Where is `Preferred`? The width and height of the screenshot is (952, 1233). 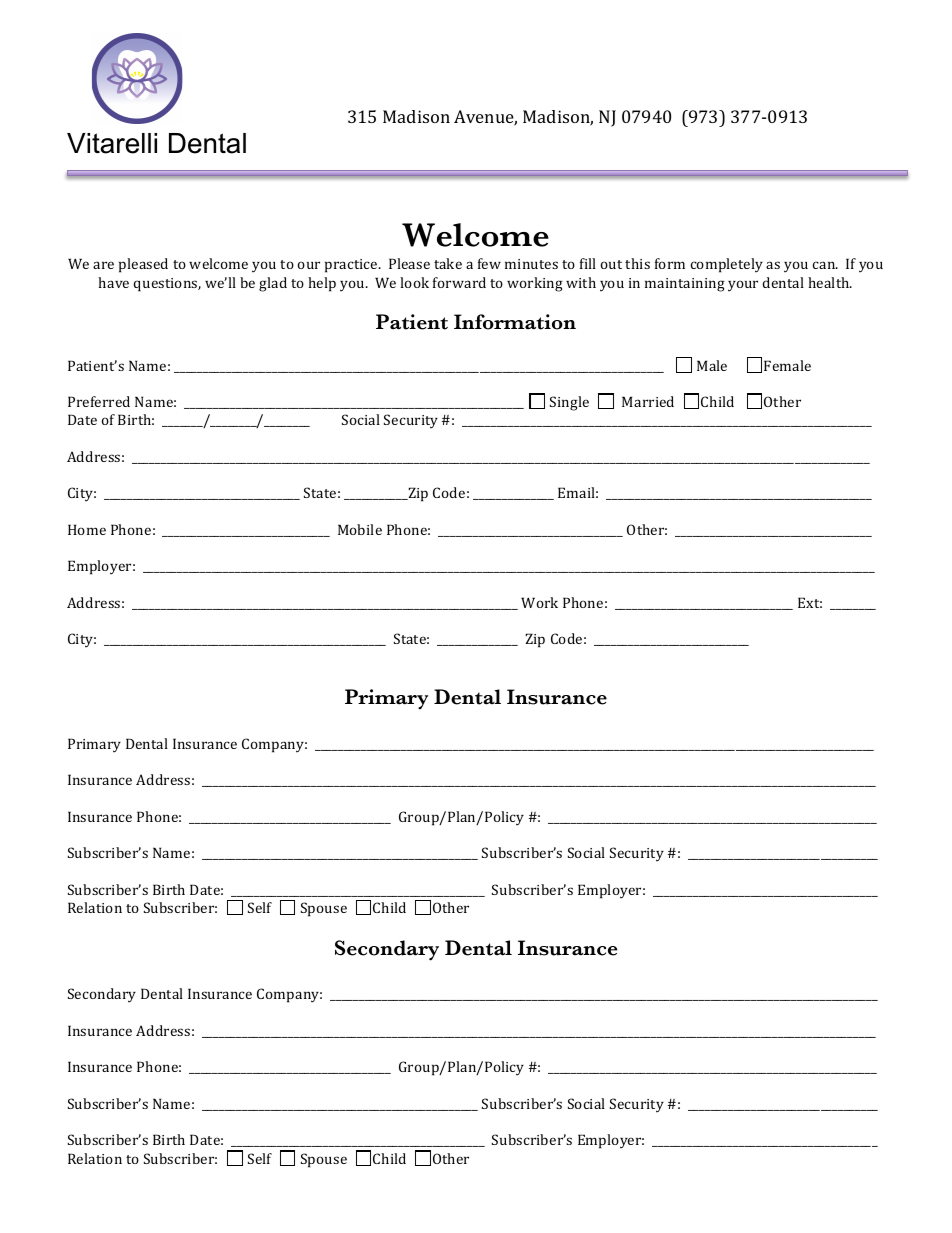 Preferred is located at coordinates (99, 401).
